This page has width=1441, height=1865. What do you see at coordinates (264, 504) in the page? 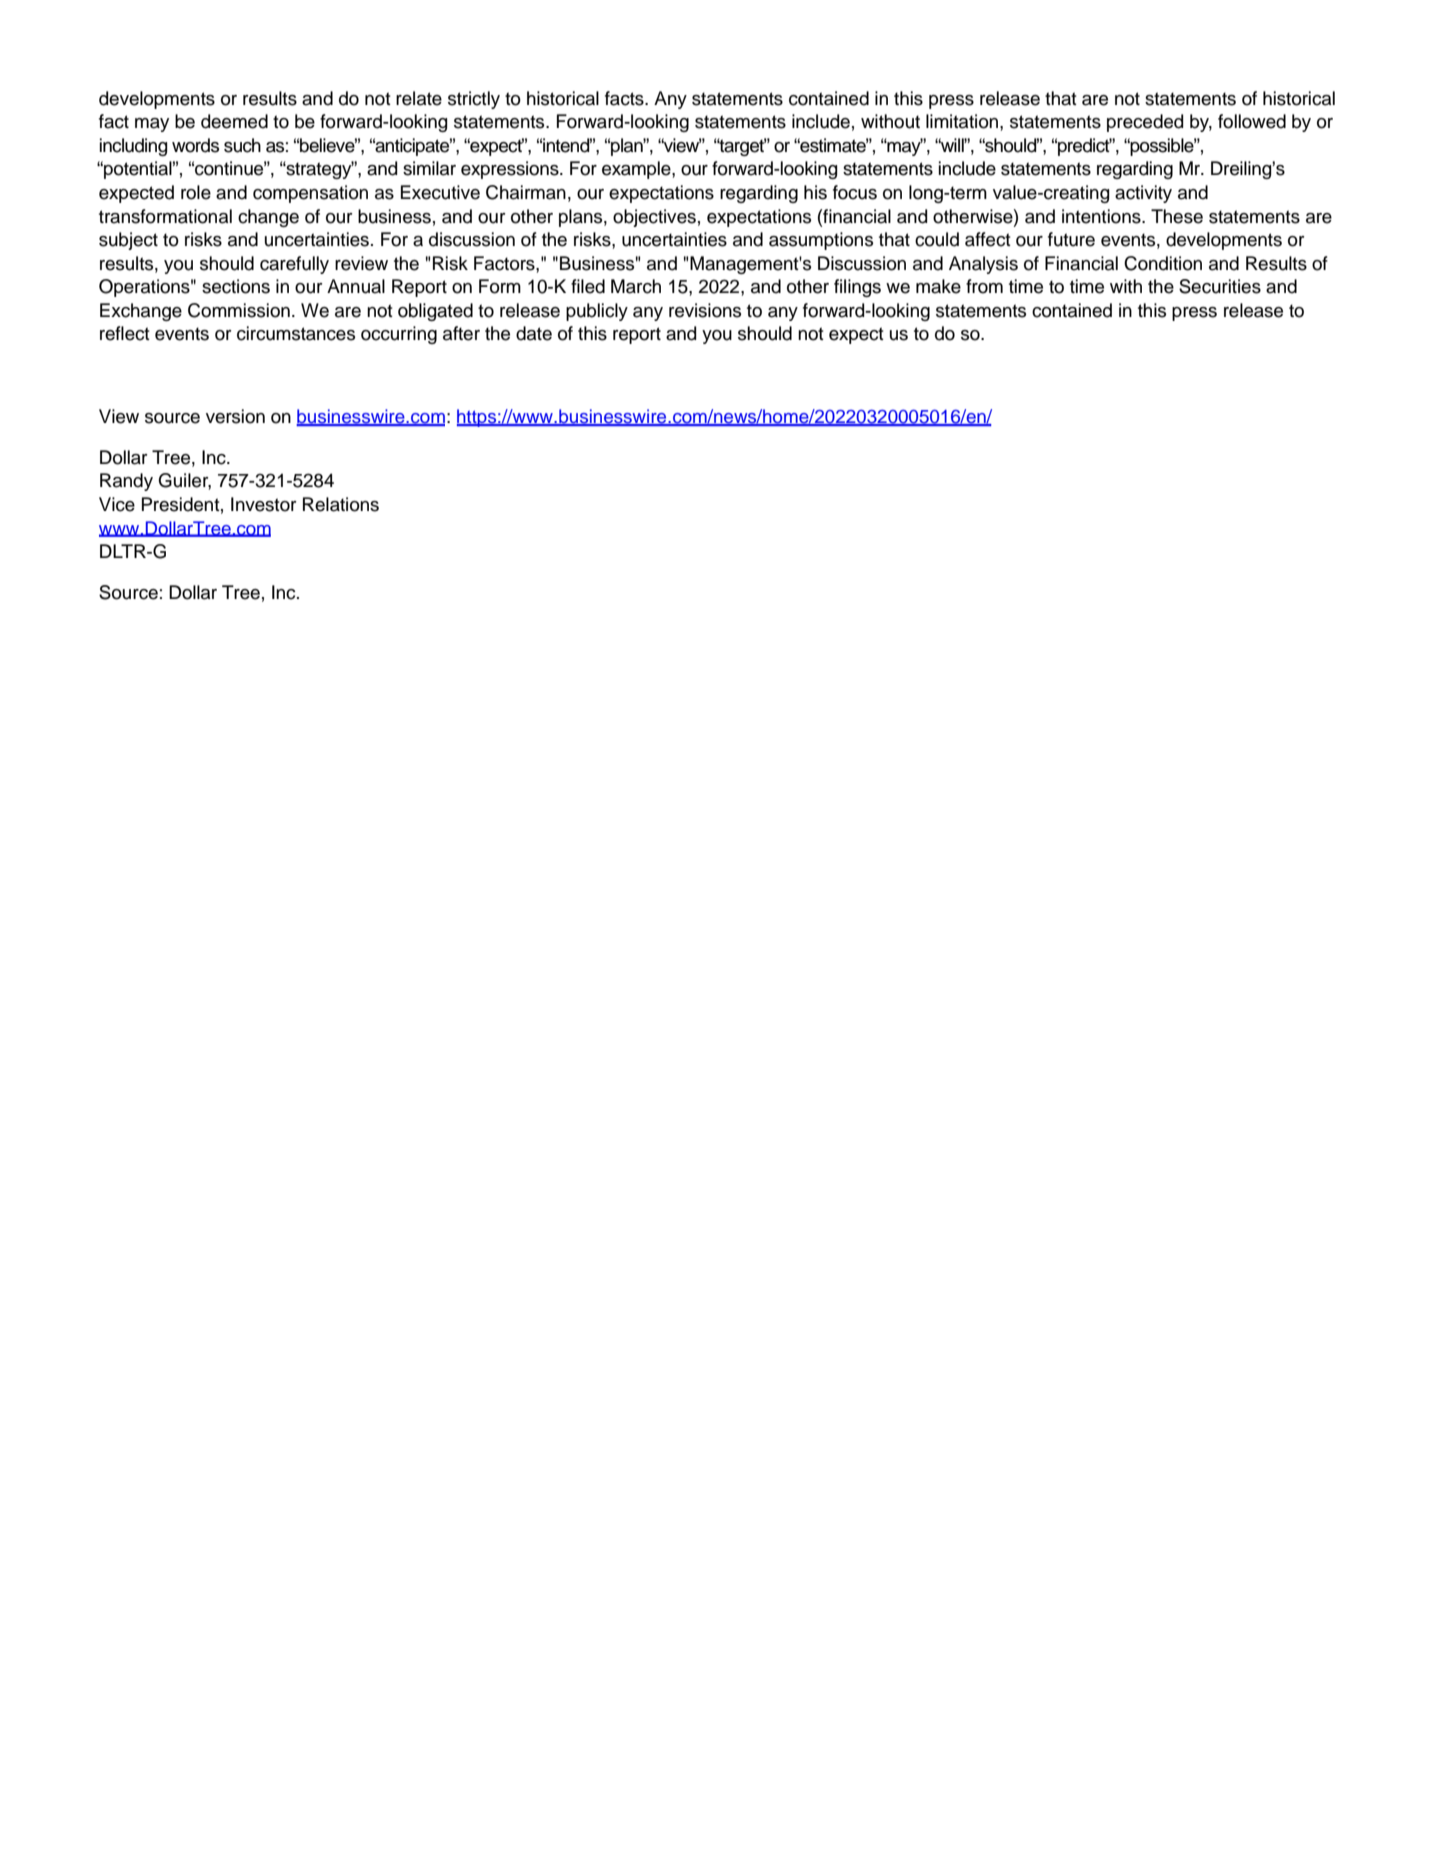
I see `Investor` at bounding box center [264, 504].
